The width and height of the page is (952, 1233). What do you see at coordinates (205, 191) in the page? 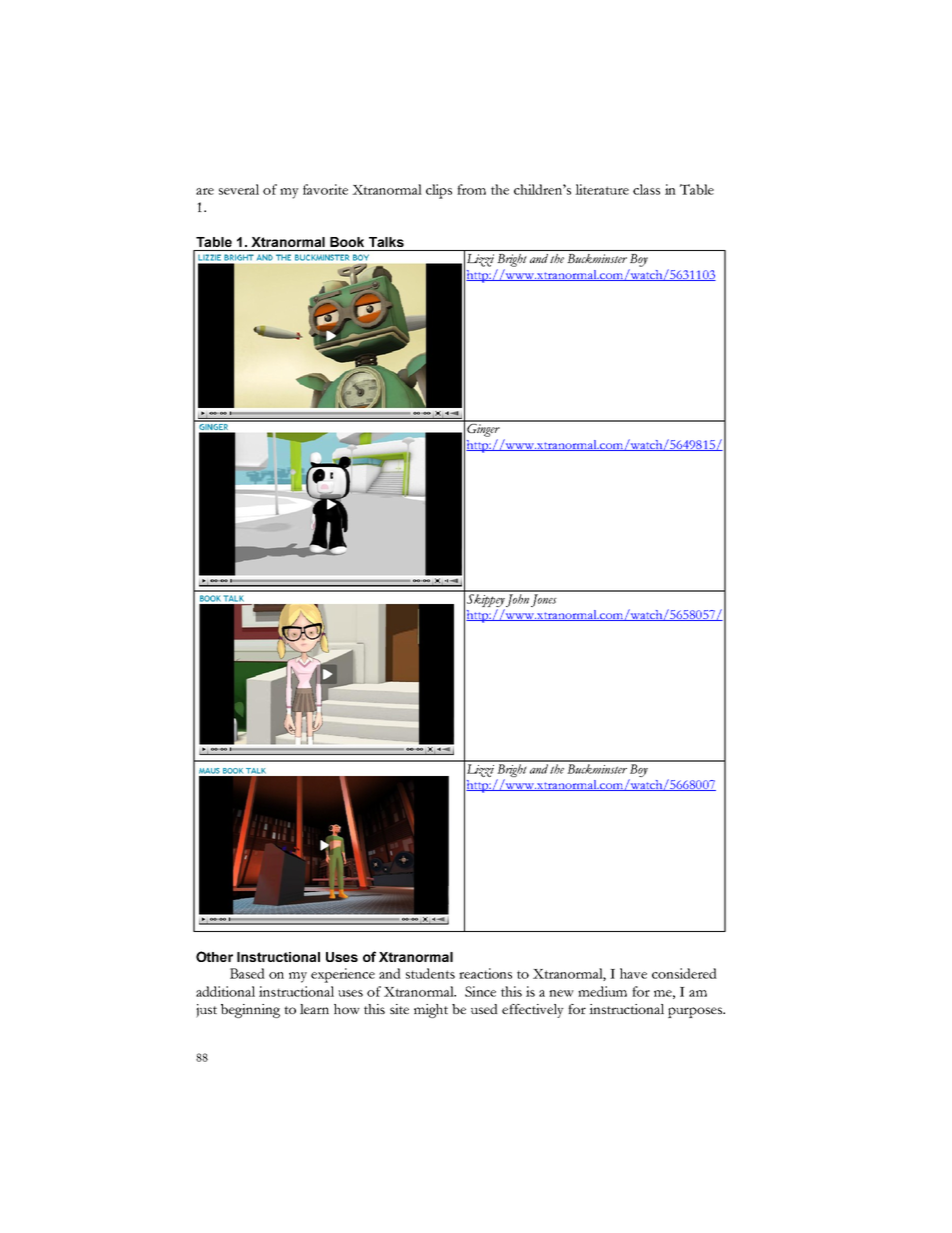
I see `are` at bounding box center [205, 191].
